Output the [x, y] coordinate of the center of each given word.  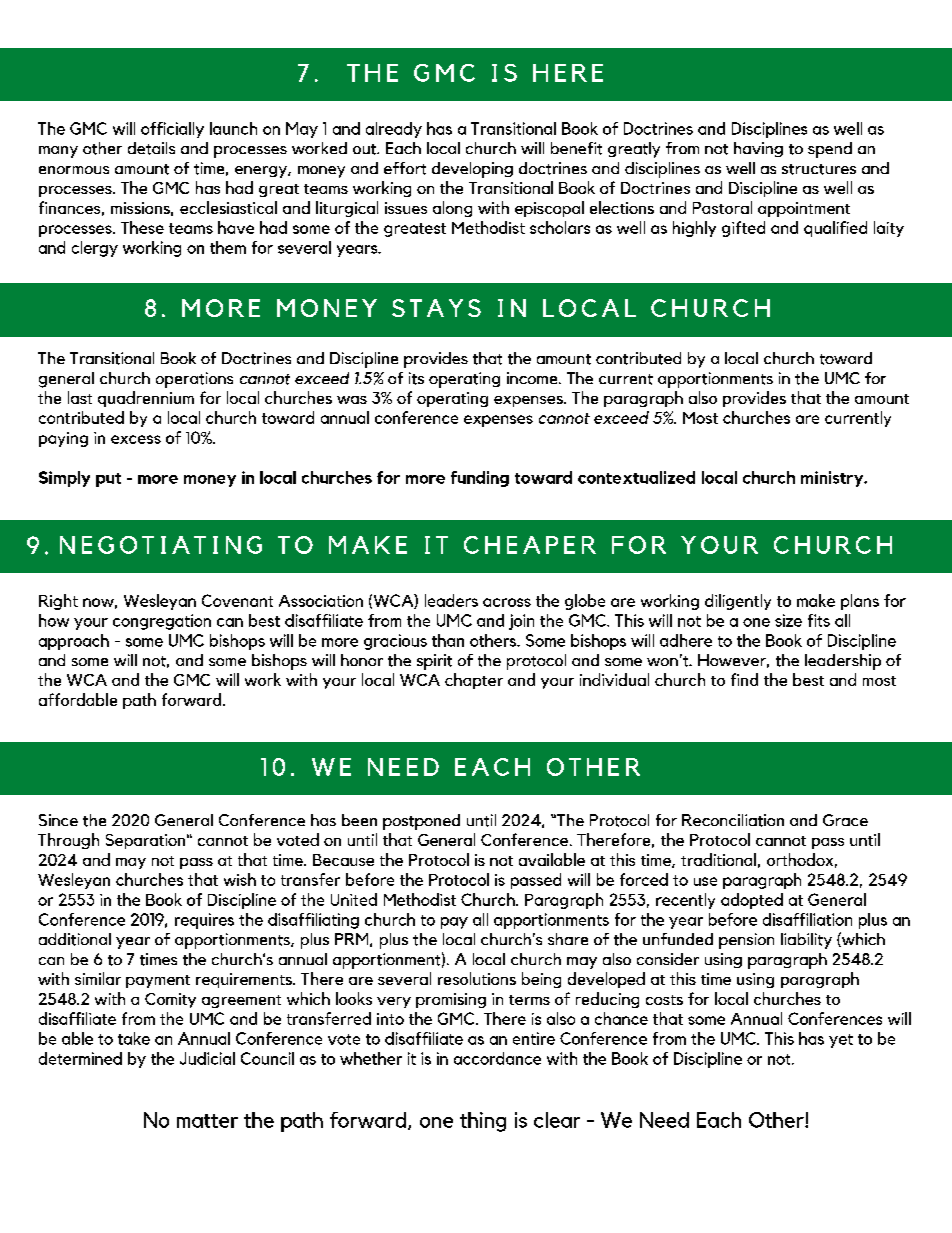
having [758, 149]
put [108, 480]
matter [207, 1121]
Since [58, 820]
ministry [833, 479]
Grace [845, 820]
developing [472, 170]
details [151, 148]
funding [480, 479]
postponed [421, 822]
